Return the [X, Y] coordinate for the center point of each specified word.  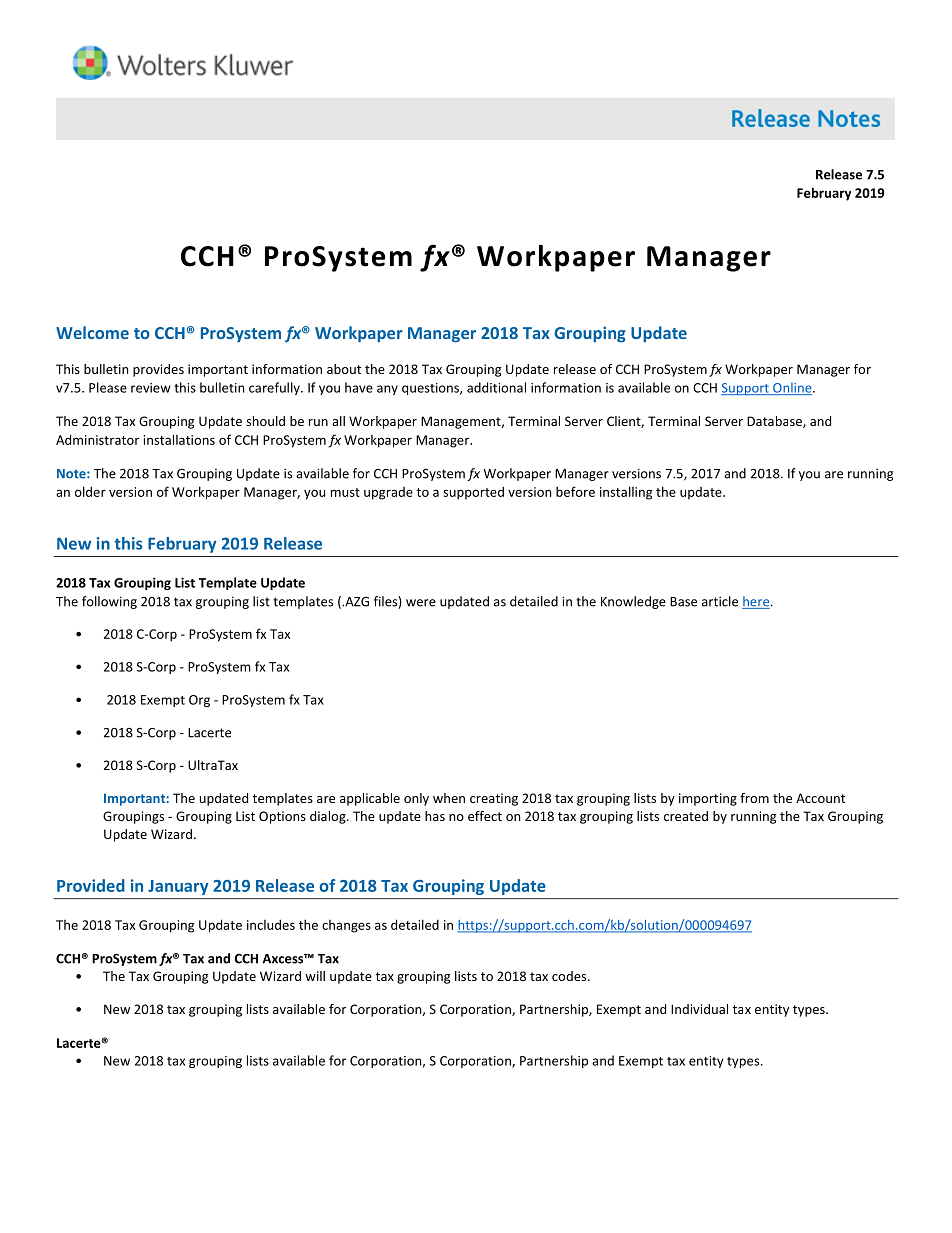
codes [570, 976]
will [315, 976]
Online [792, 388]
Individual [699, 1009]
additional [496, 387]
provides [158, 370]
